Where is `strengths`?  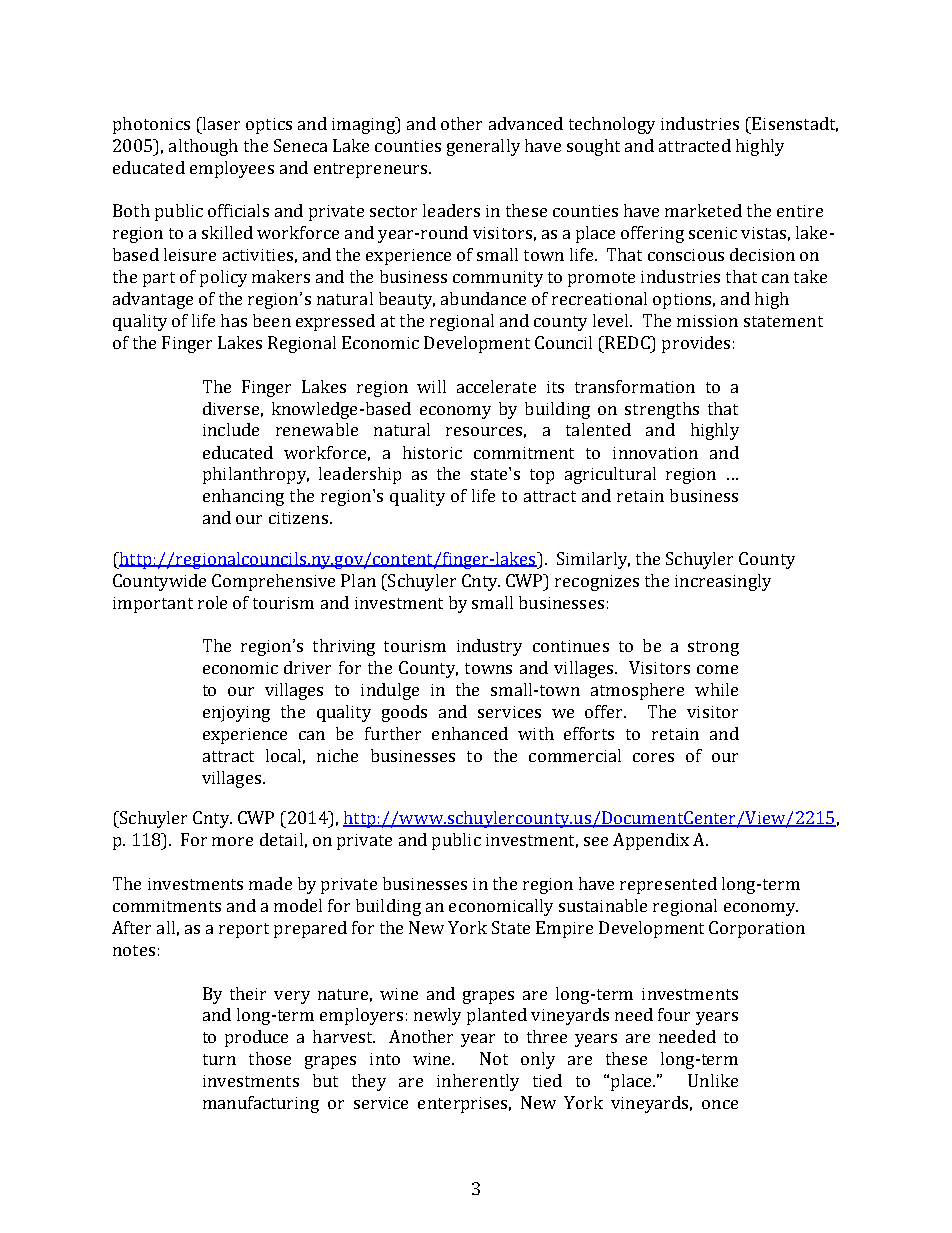 strengths is located at coordinates (662, 410).
